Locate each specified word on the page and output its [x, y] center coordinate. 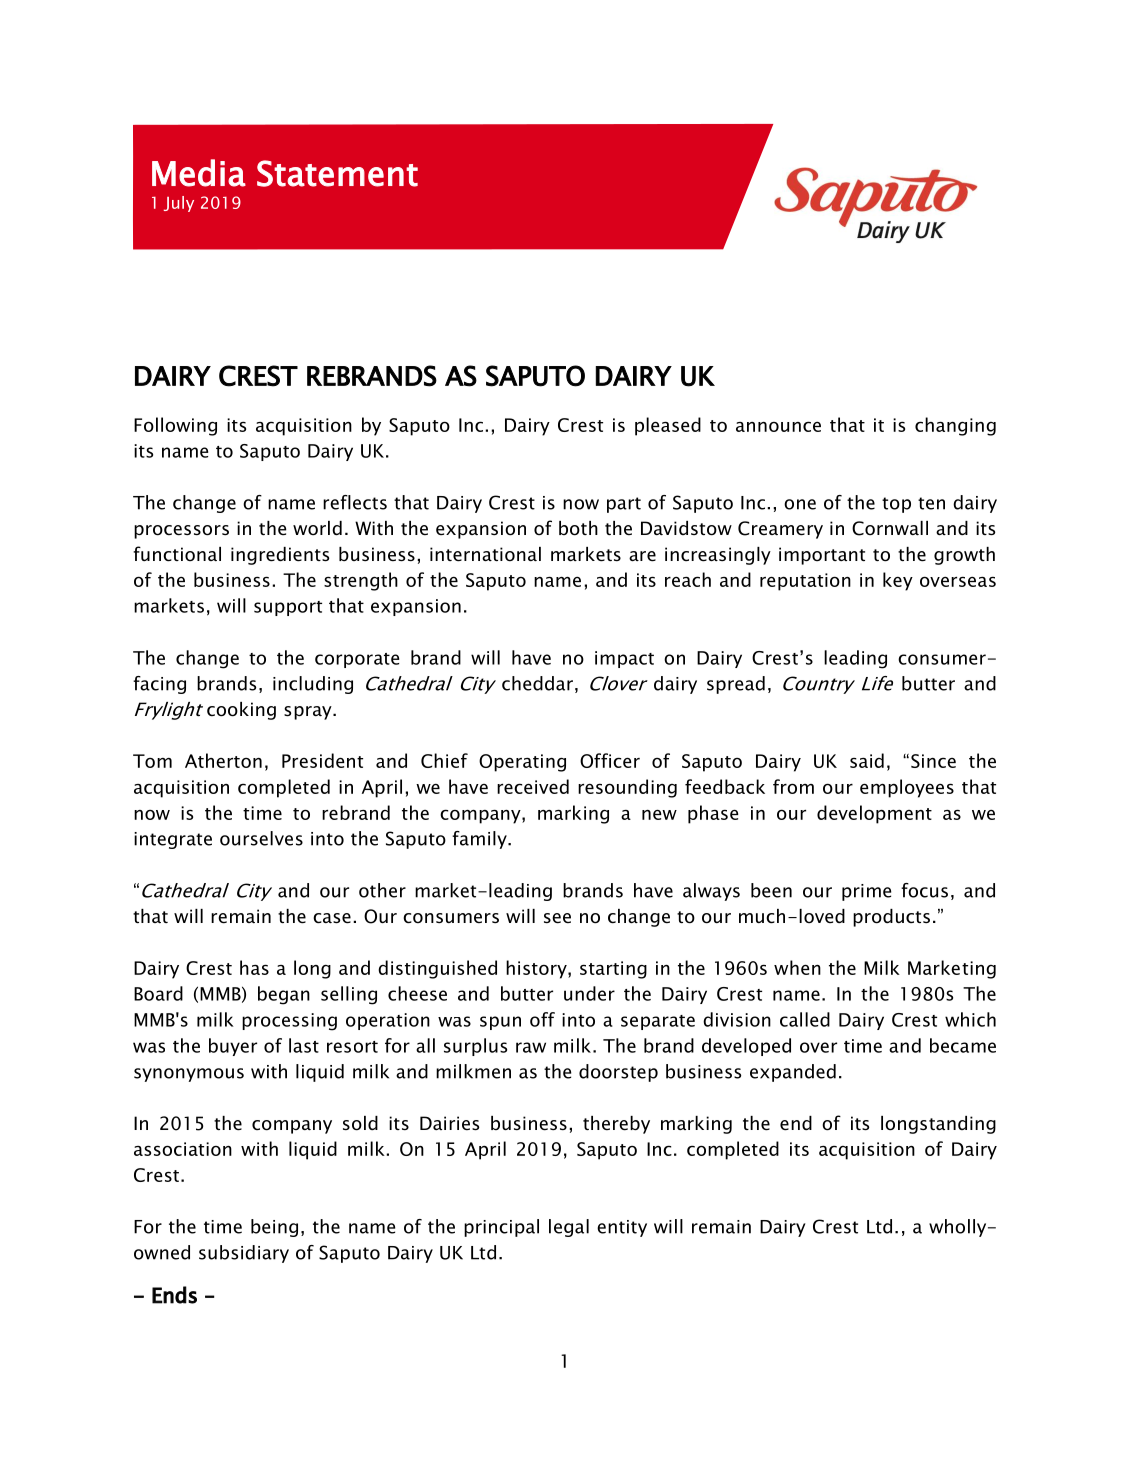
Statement [337, 173]
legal [569, 1228]
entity [622, 1228]
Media [199, 173]
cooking [241, 711]
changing [955, 426]
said [867, 760]
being [274, 1228]
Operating [522, 763]
